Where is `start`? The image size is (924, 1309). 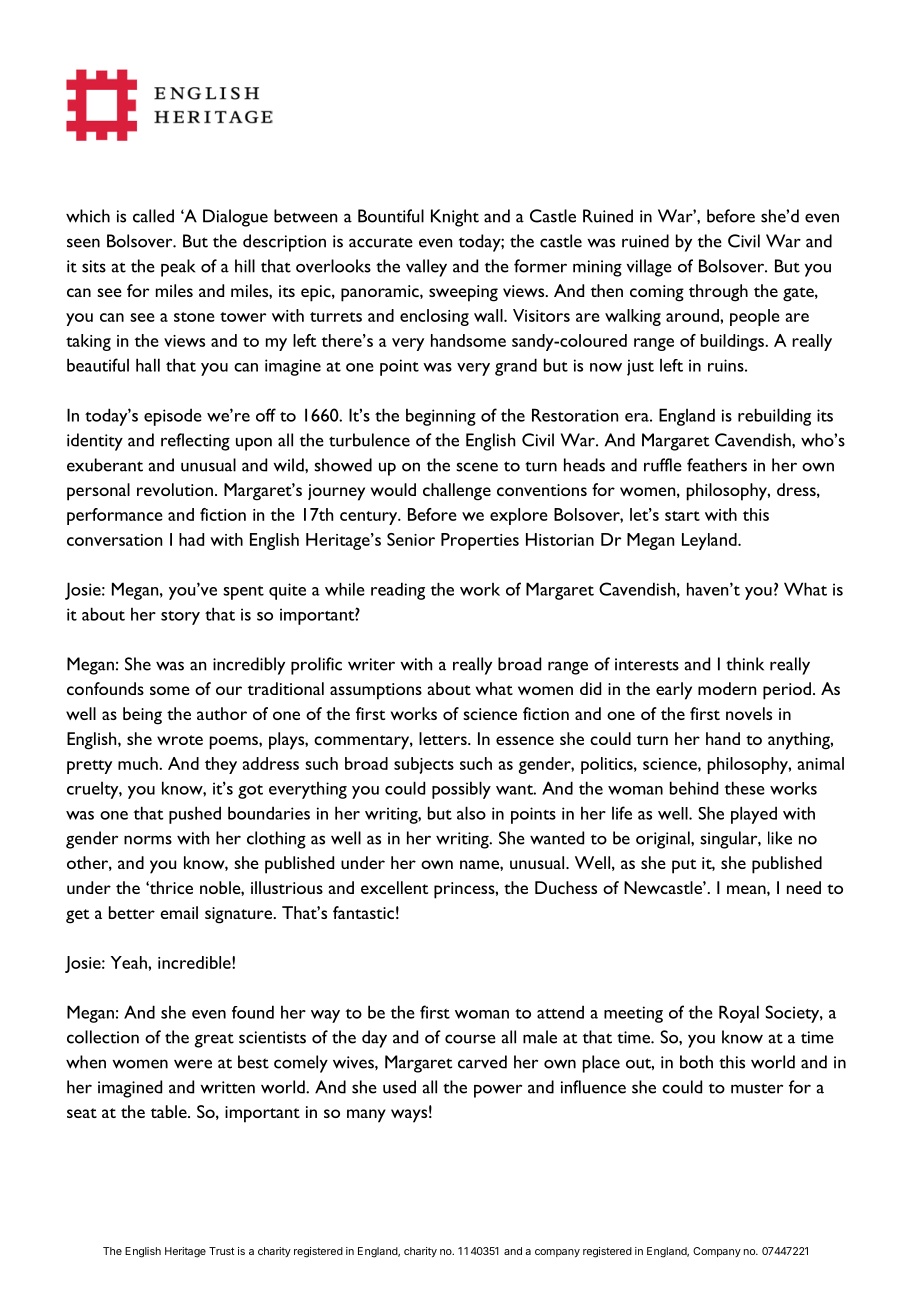
start is located at coordinates (682, 516).
